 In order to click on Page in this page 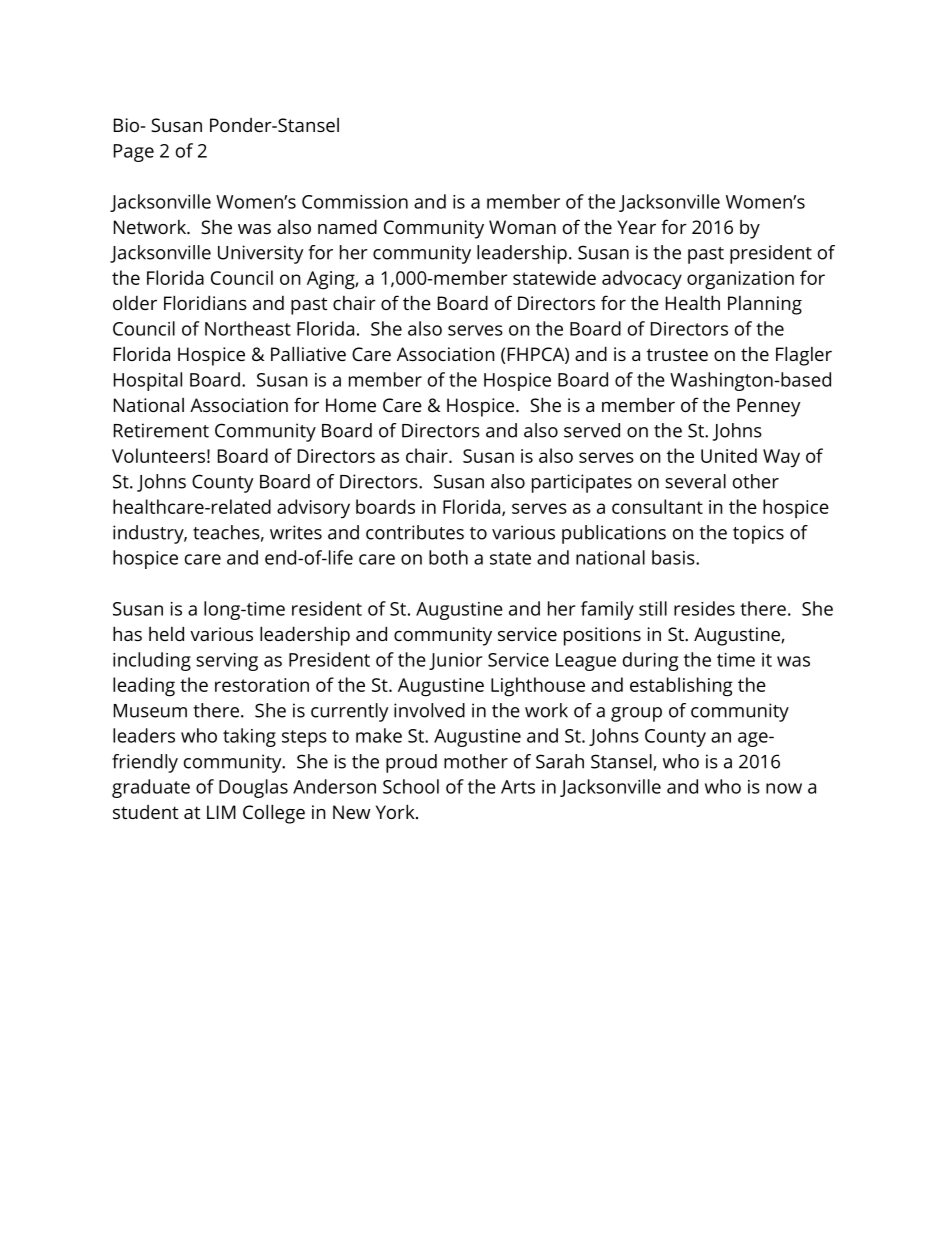, I will do `click(134, 153)`.
